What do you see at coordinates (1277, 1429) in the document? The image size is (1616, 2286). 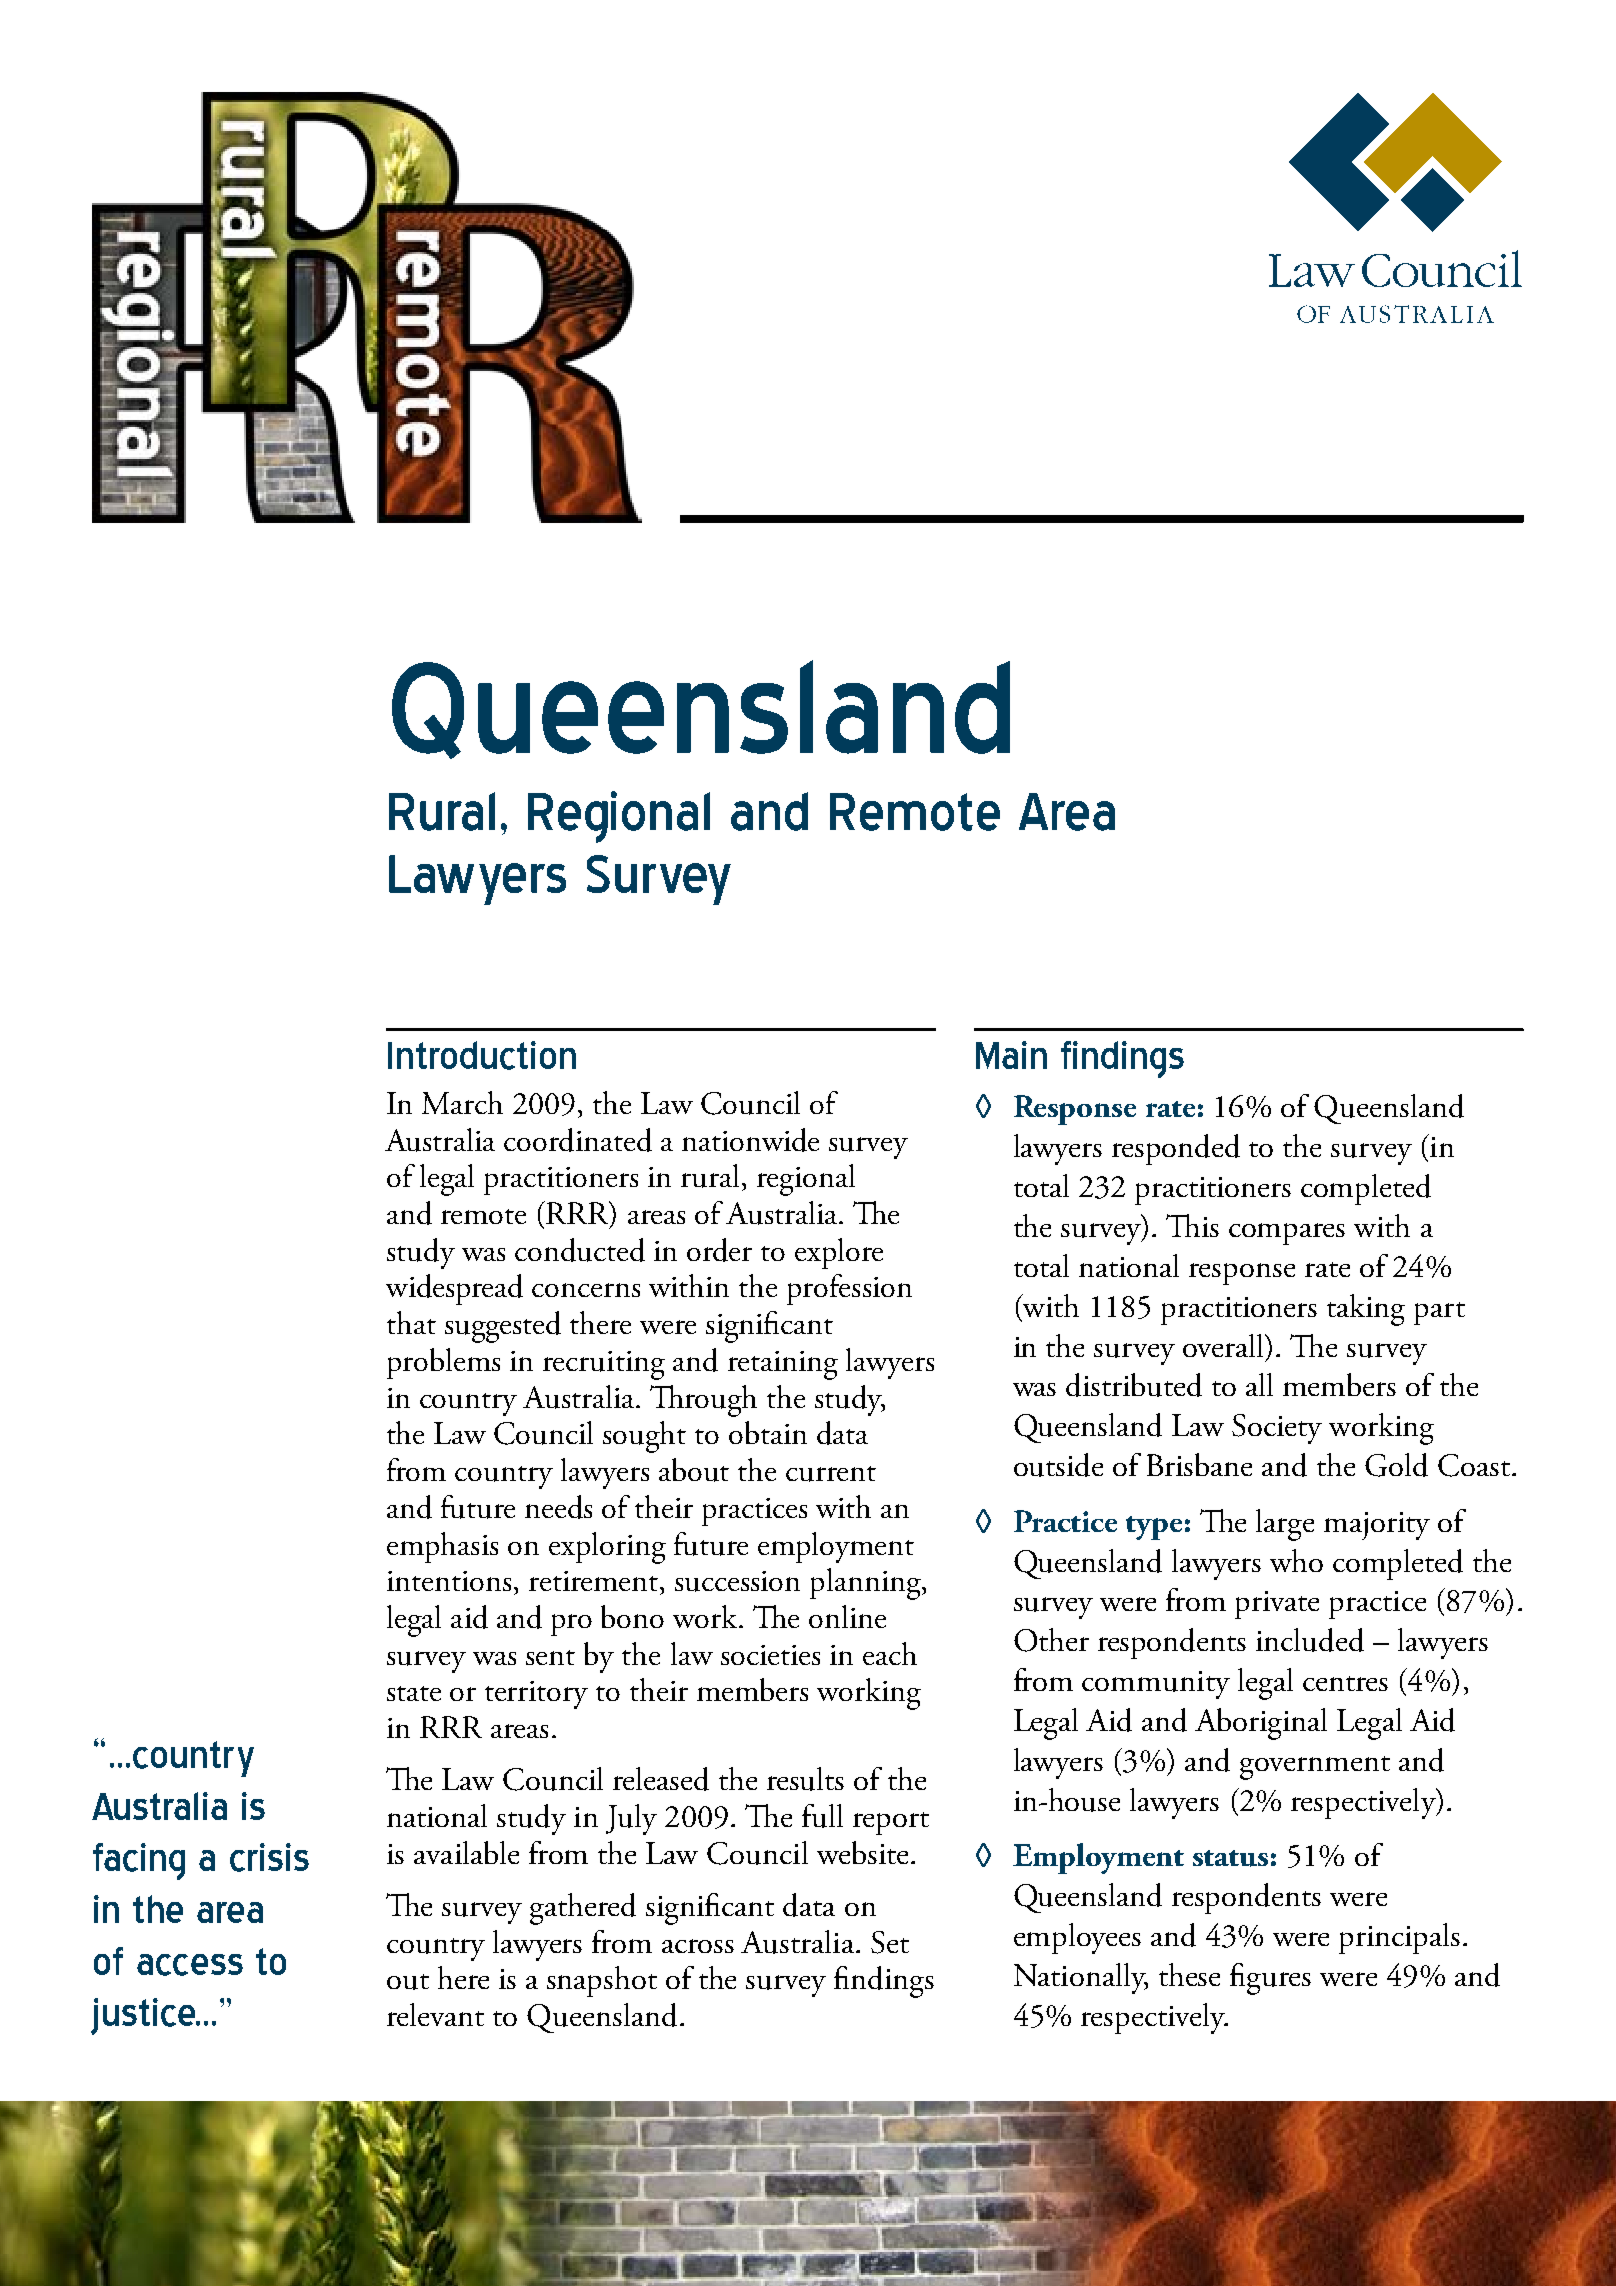 I see `Society` at bounding box center [1277, 1429].
